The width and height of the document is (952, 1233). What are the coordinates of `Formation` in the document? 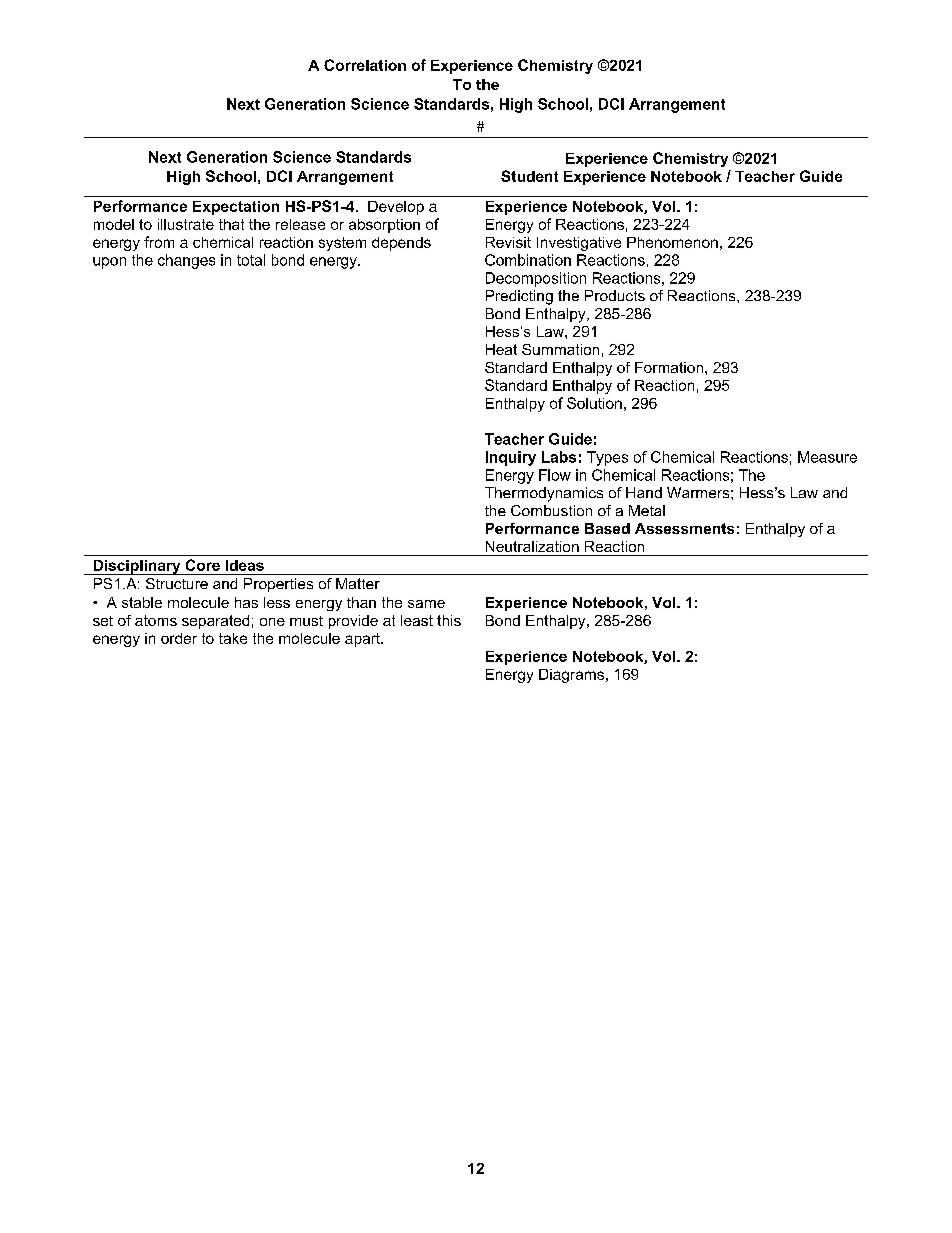 It's located at (669, 367).
